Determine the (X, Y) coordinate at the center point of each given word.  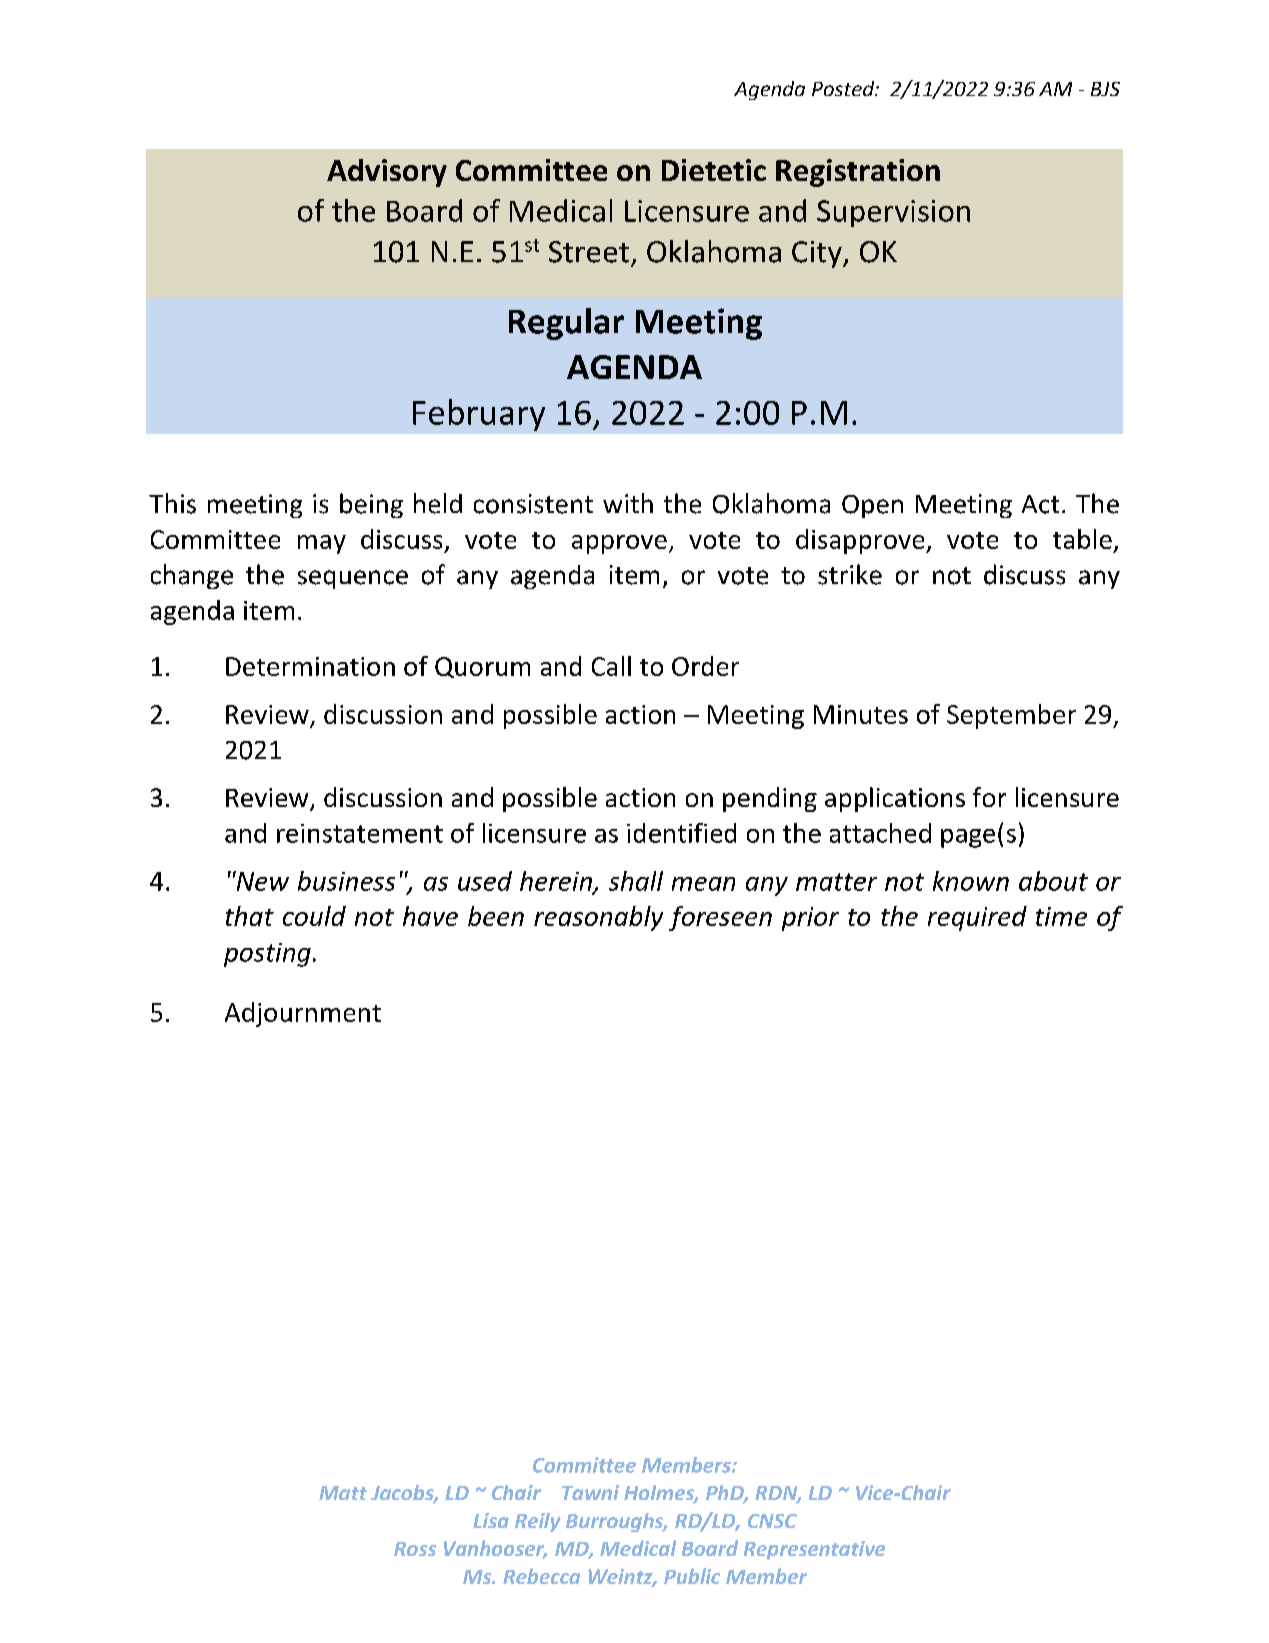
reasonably (598, 918)
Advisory (387, 173)
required (977, 918)
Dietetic (714, 170)
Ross (415, 1549)
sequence (353, 579)
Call (611, 666)
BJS (1105, 89)
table (1082, 539)
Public (692, 1576)
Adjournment (303, 1014)
